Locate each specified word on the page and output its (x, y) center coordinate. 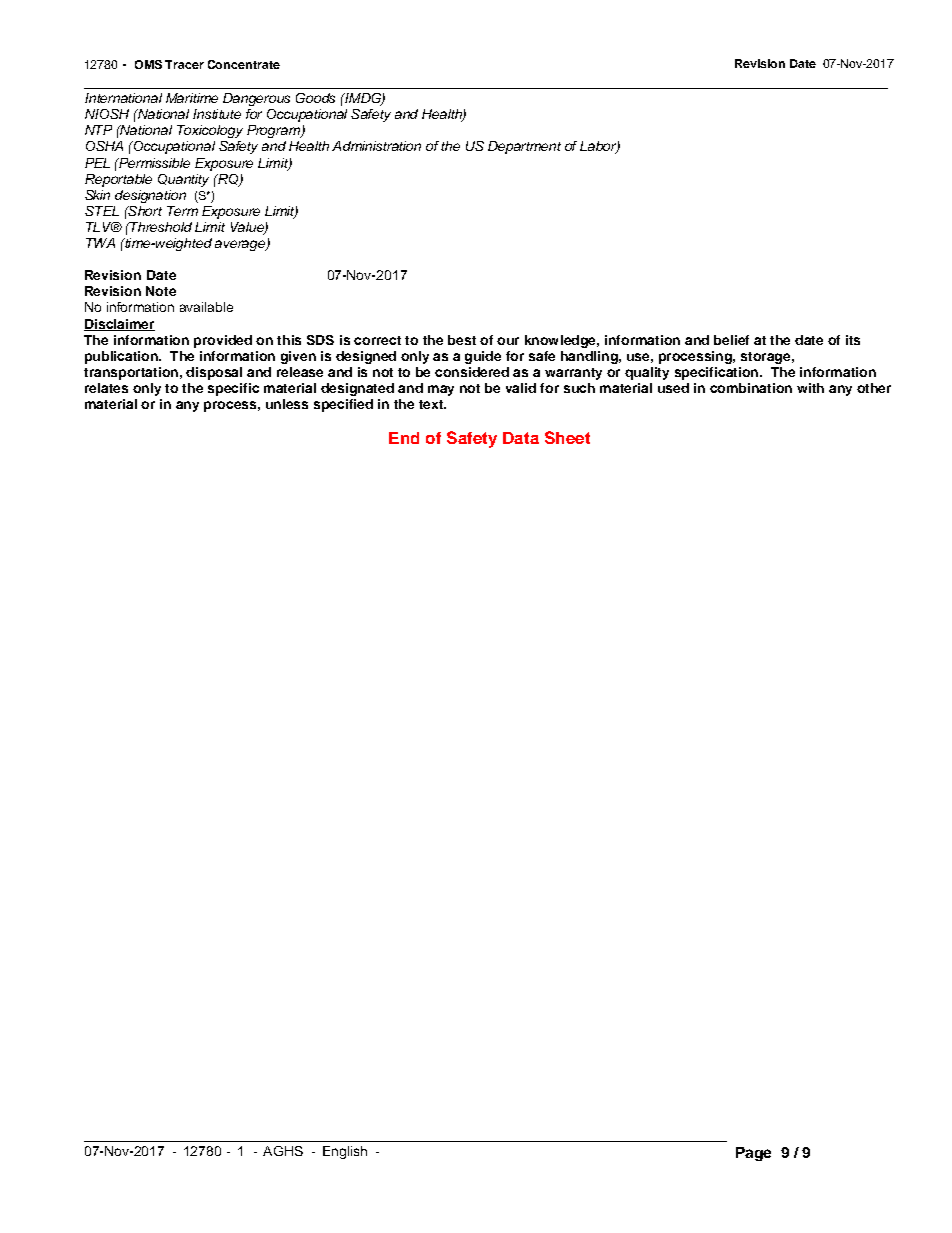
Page (753, 1154)
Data (521, 438)
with (810, 388)
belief (731, 340)
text (432, 404)
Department (524, 147)
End (404, 438)
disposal (214, 373)
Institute (217, 114)
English (345, 1152)
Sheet (567, 437)
